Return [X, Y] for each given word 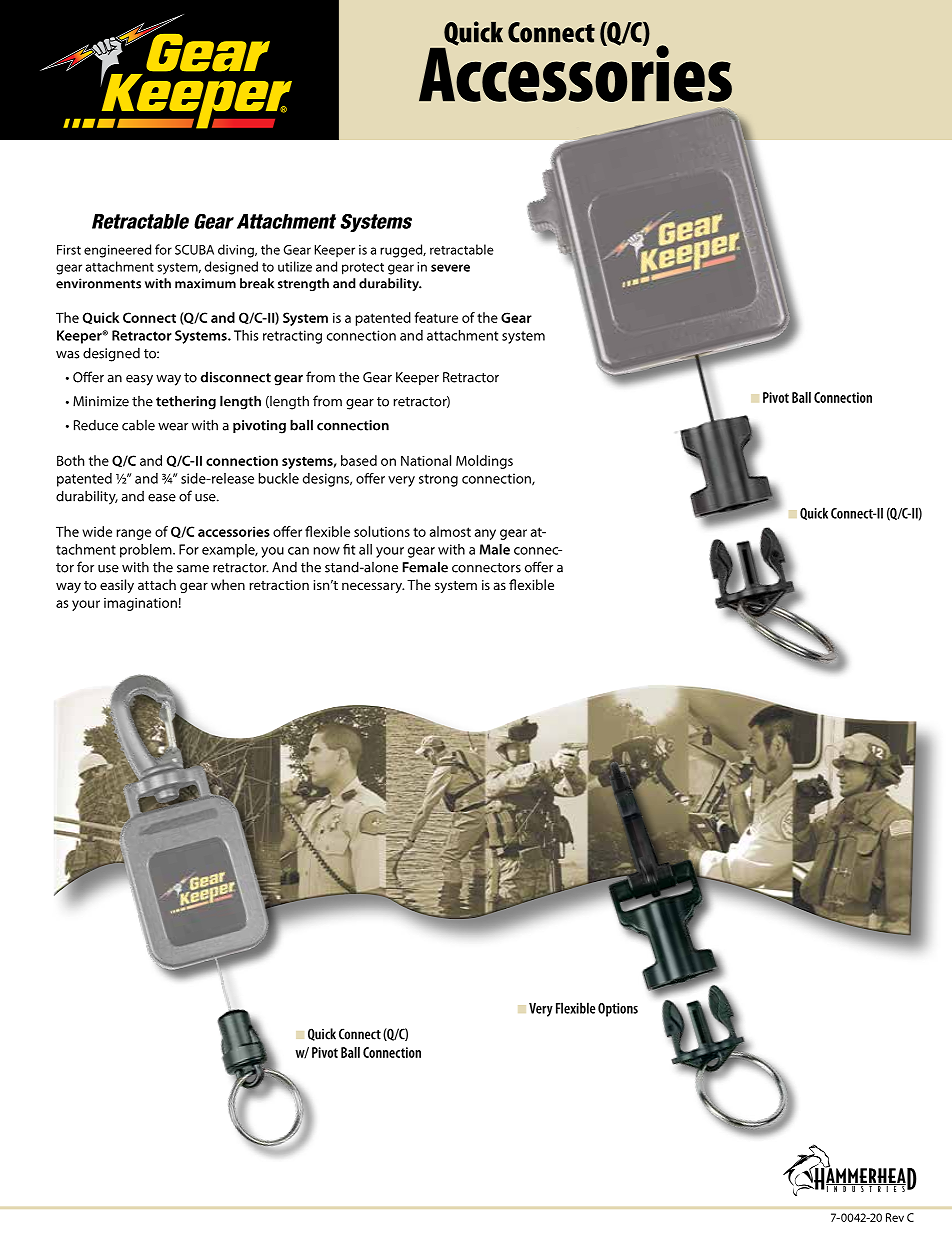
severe [450, 268]
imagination [140, 604]
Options [618, 1010]
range [133, 534]
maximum [205, 283]
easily [117, 586]
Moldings [484, 462]
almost [450, 531]
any [485, 534]
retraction [279, 585]
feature [436, 317]
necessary [373, 587]
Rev [895, 1217]
